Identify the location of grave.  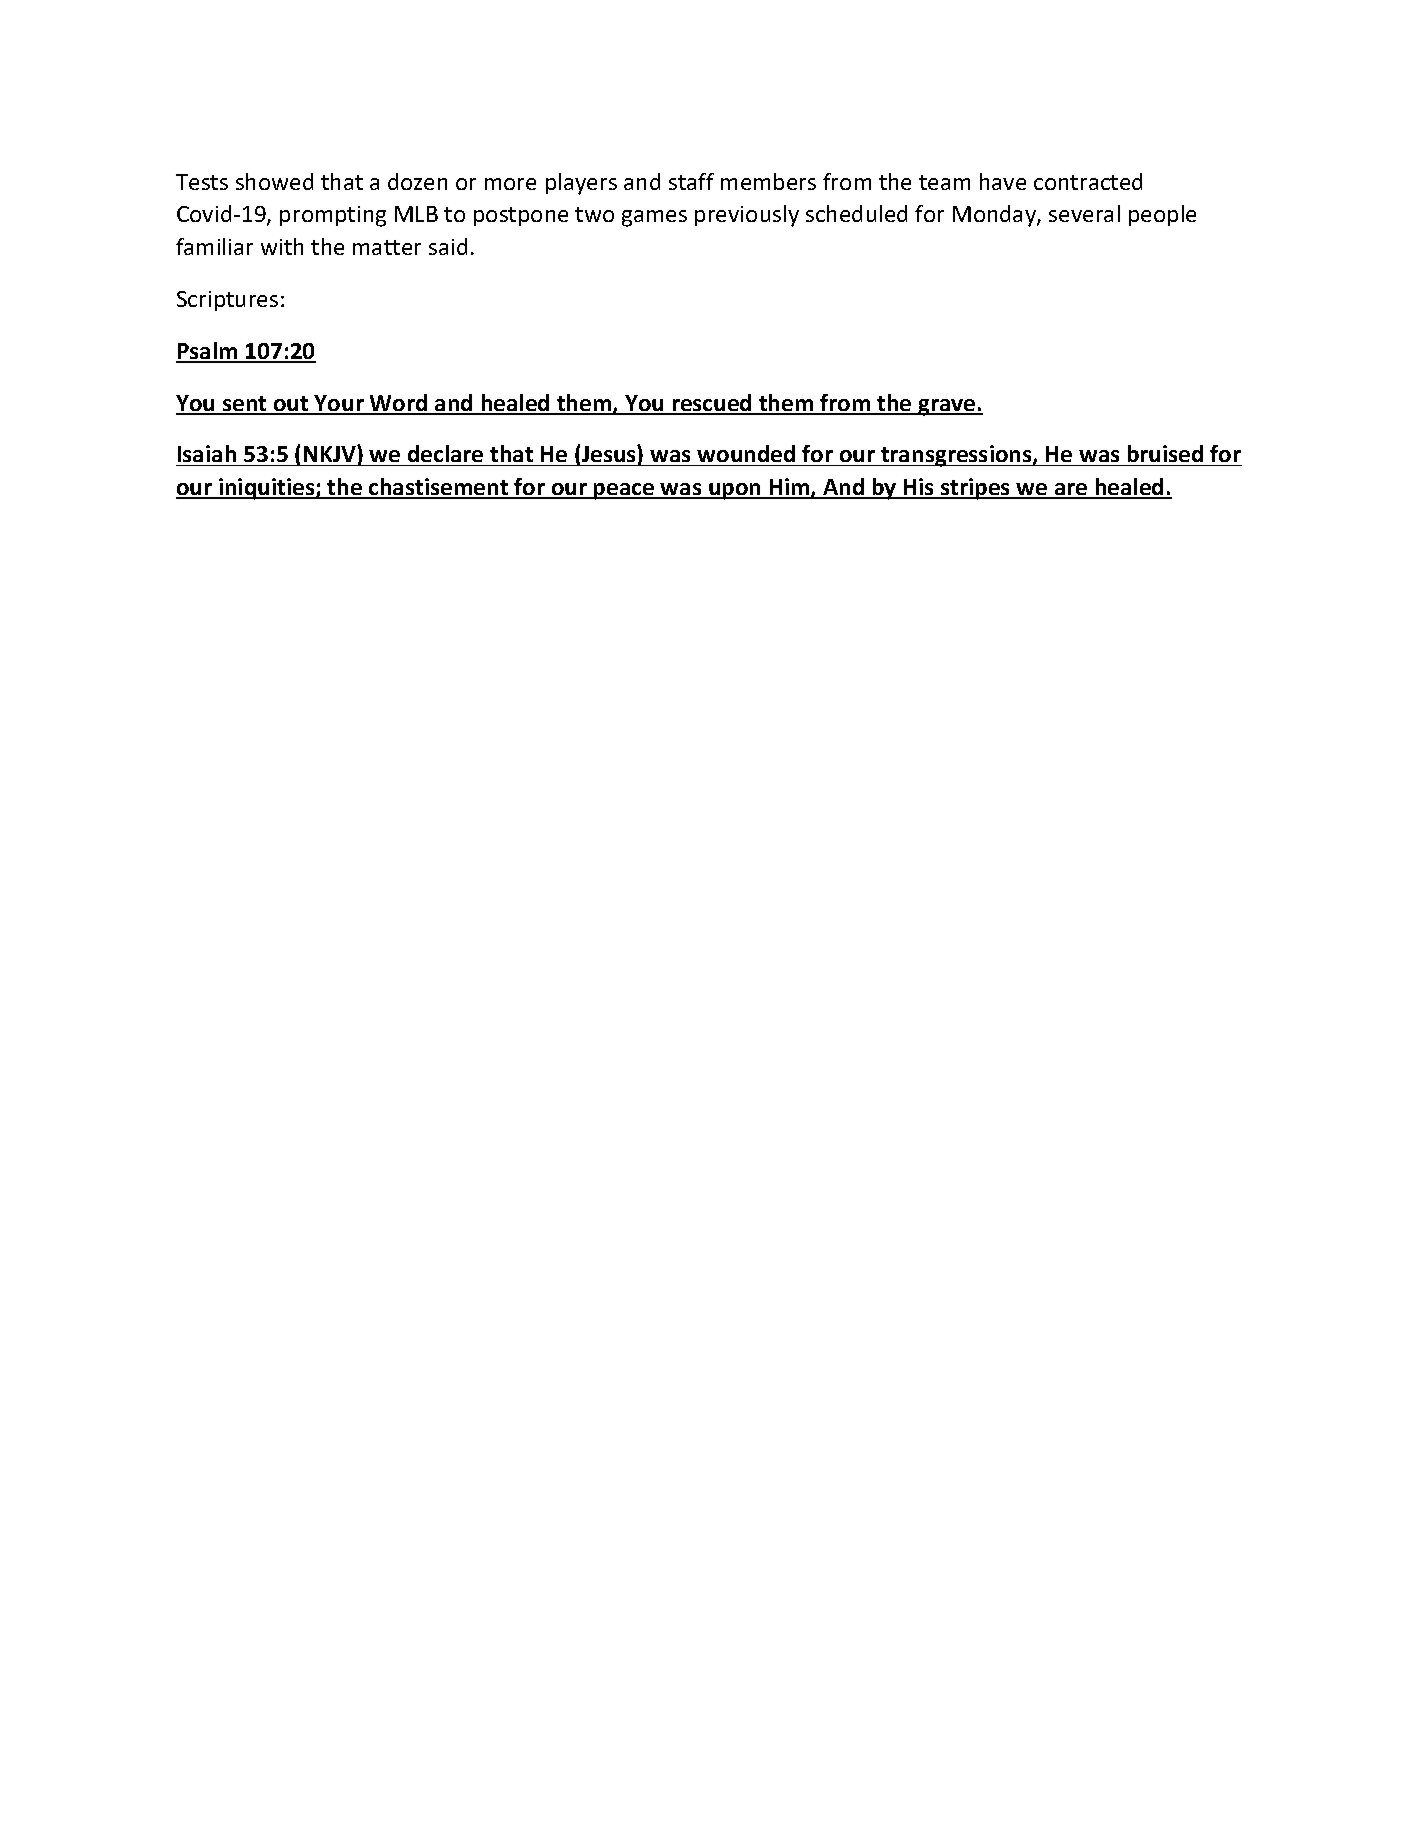
(947, 407).
